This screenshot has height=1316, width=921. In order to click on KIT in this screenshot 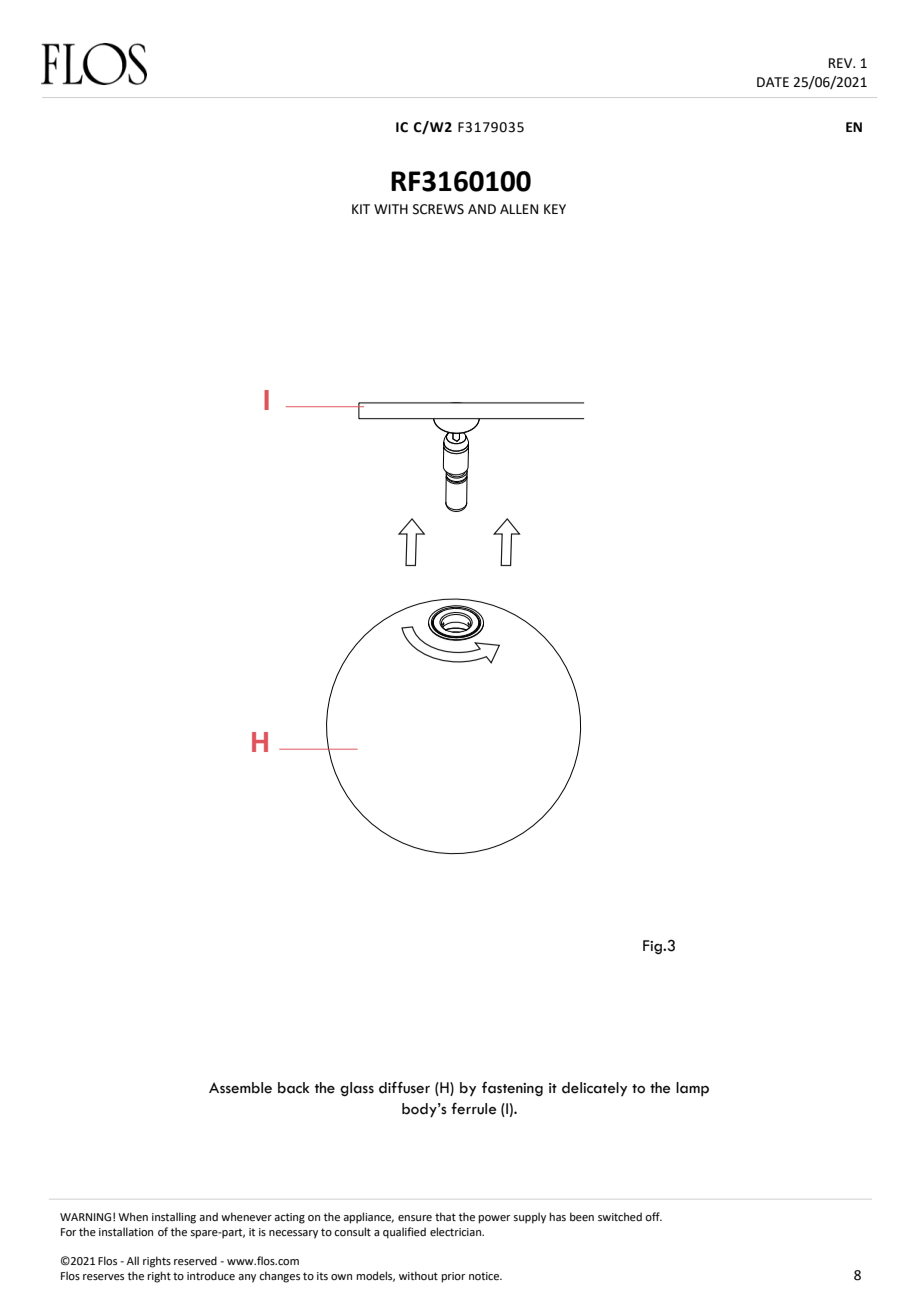, I will do `click(361, 209)`.
